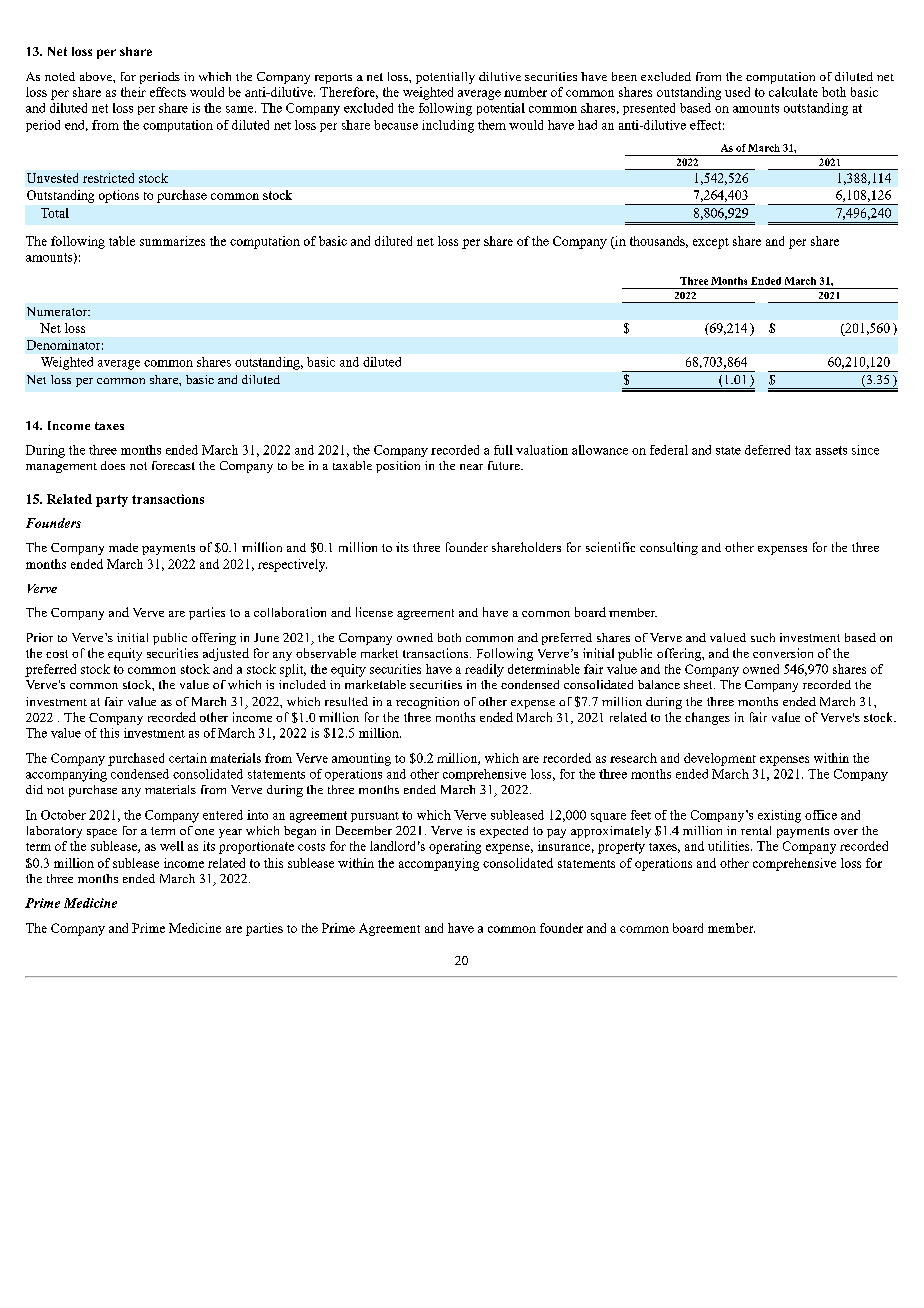  Describe the element at coordinates (448, 126) in the image. I see `including` at that location.
